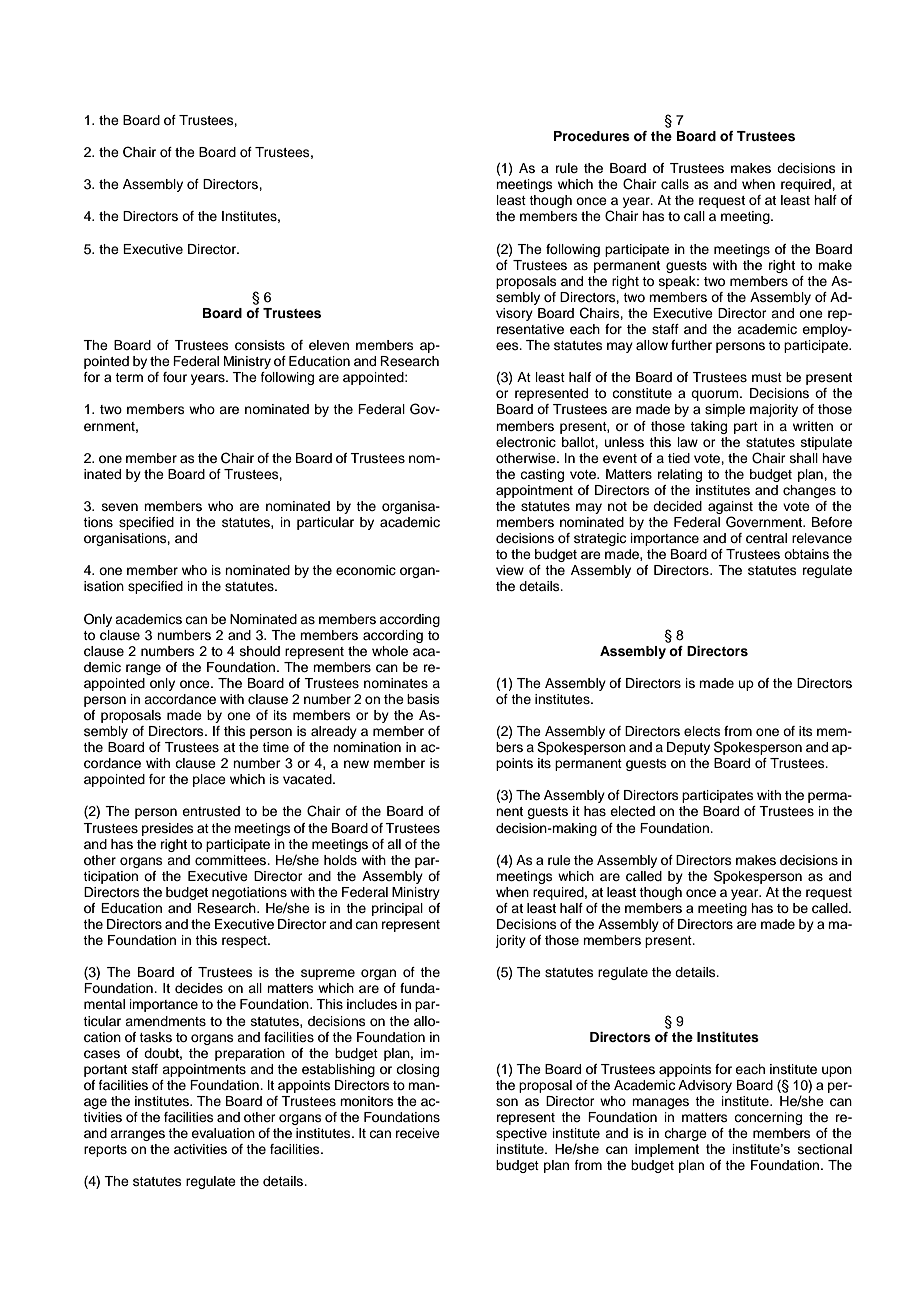 This screenshot has width=924, height=1308. Describe the element at coordinates (209, 780) in the screenshot. I see `place` at that location.
